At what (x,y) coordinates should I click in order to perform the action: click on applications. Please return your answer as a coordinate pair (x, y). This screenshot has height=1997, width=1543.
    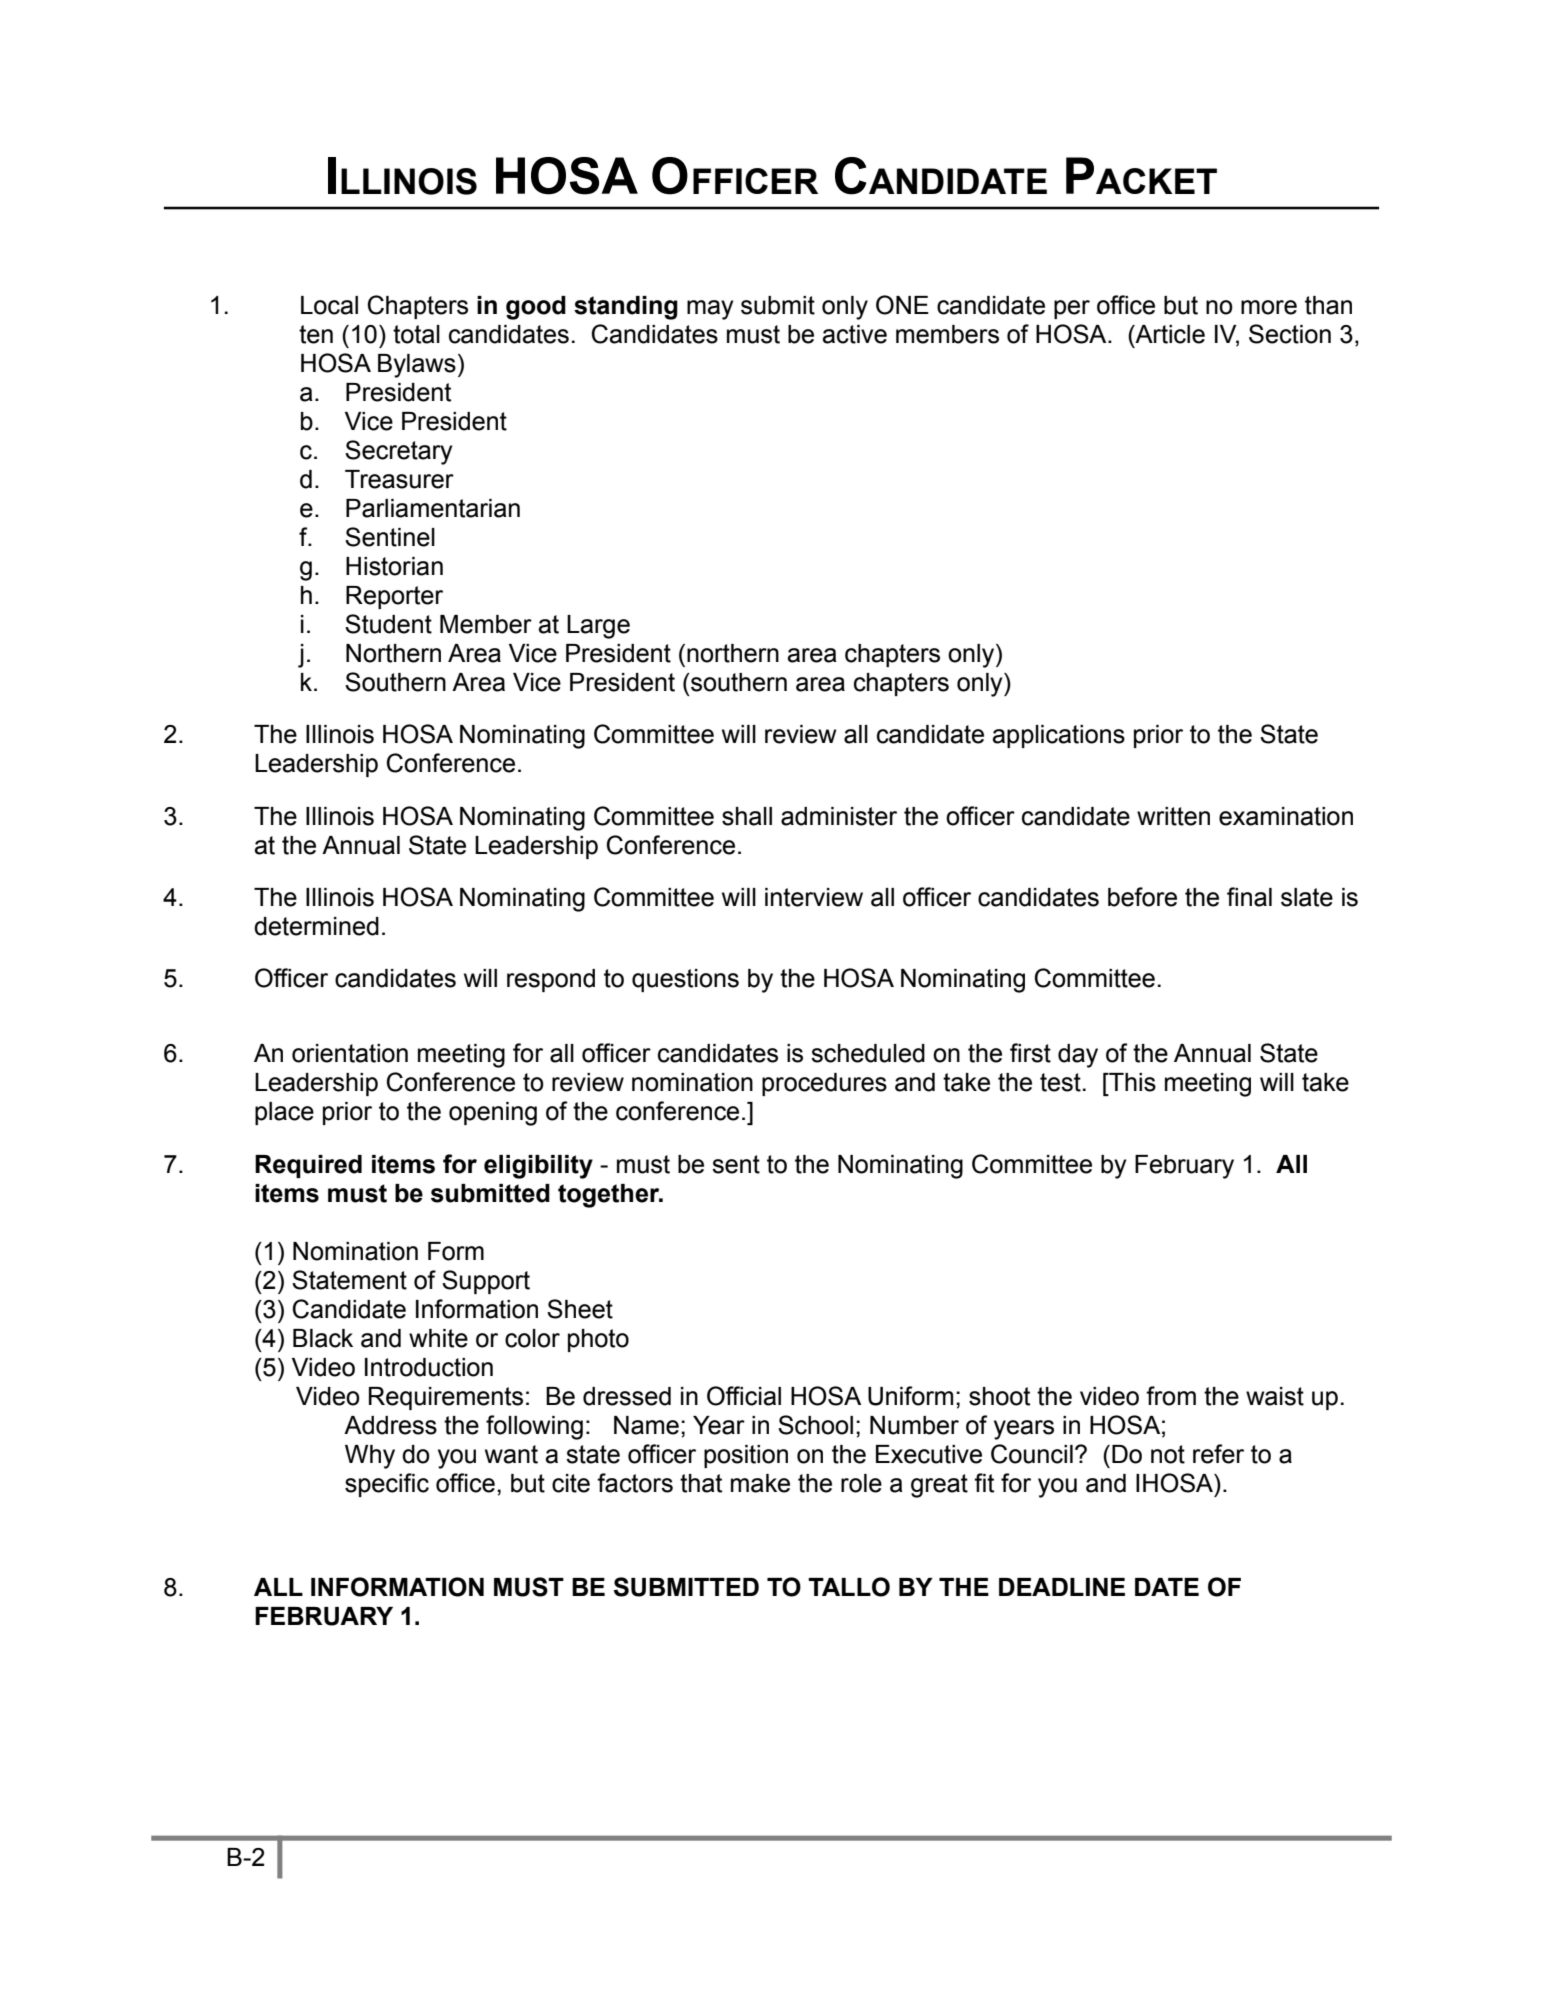
    Looking at the image, I should click on (1058, 736).
